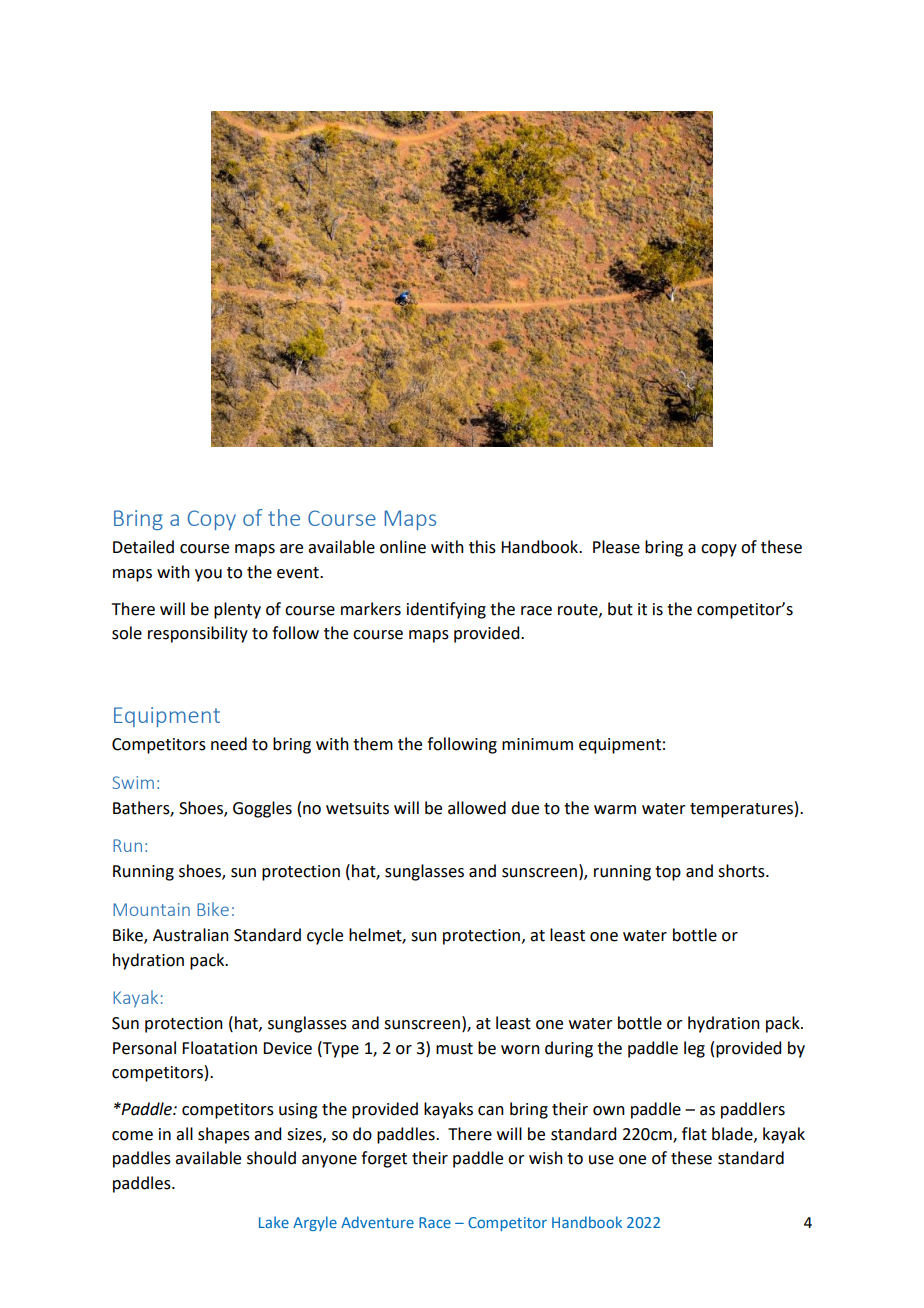 This screenshot has height=1308, width=924. Describe the element at coordinates (274, 1222) in the screenshot. I see `Lake` at that location.
